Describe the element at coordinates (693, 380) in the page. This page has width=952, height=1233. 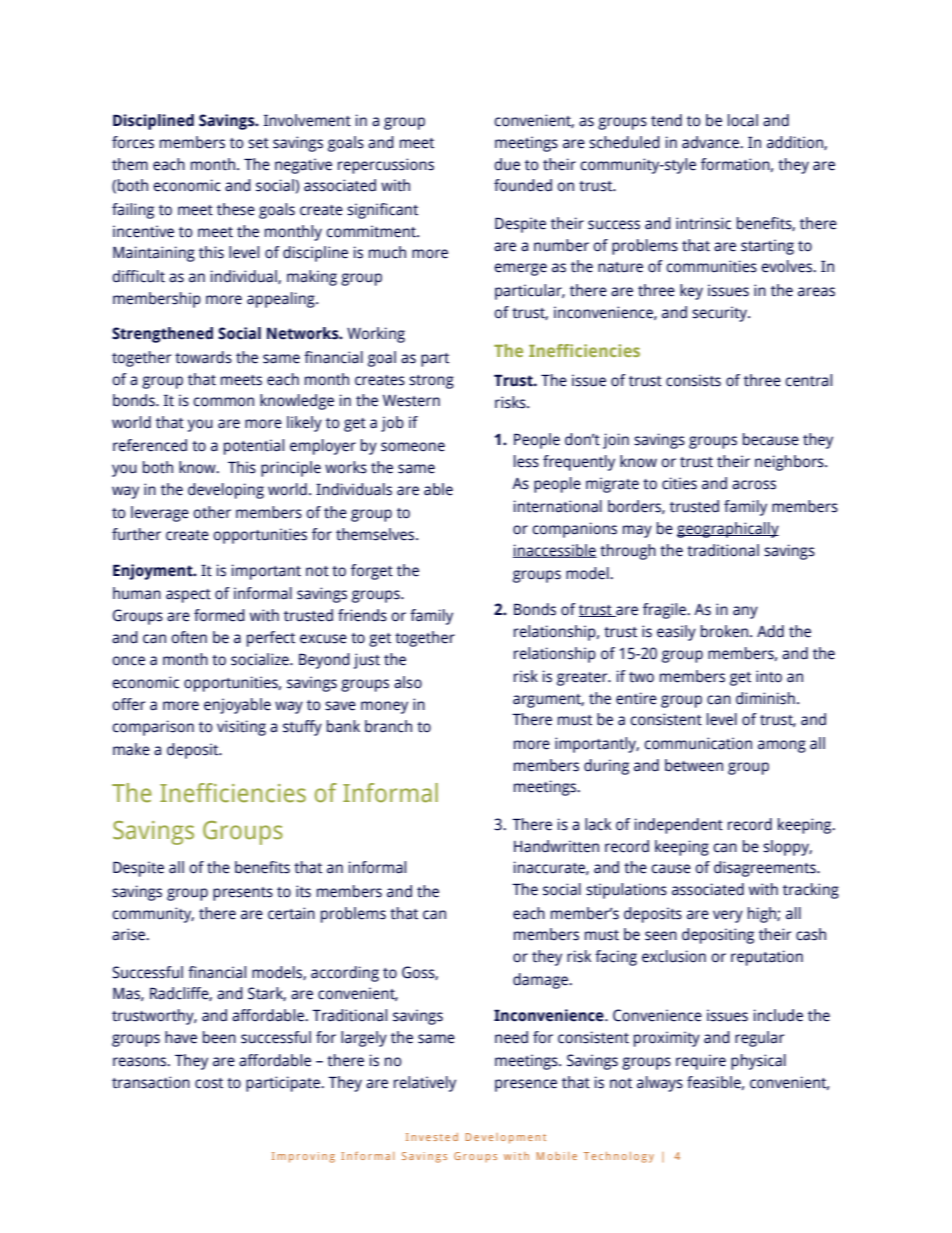
I see `consists` at that location.
